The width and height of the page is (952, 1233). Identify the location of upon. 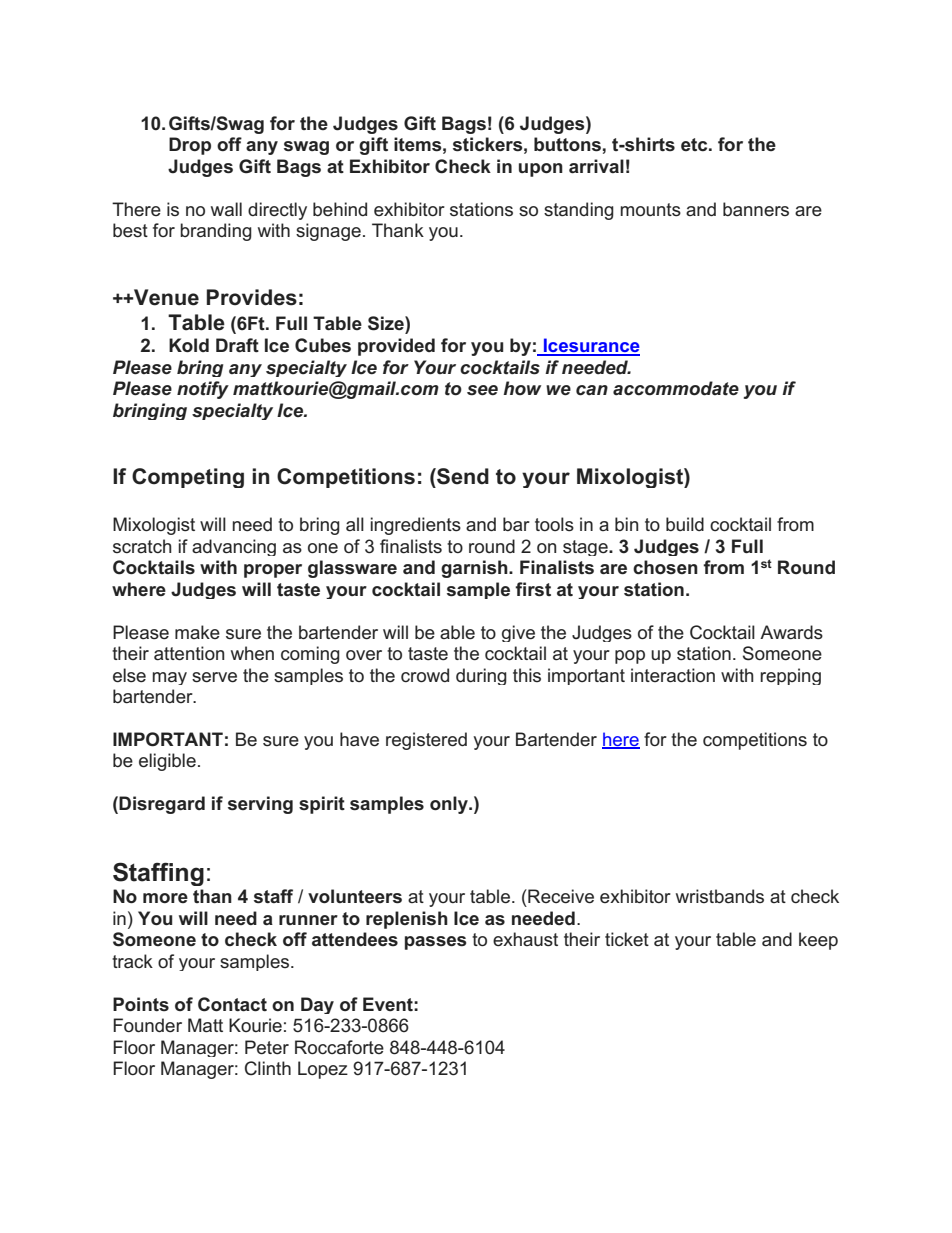
(541, 170).
